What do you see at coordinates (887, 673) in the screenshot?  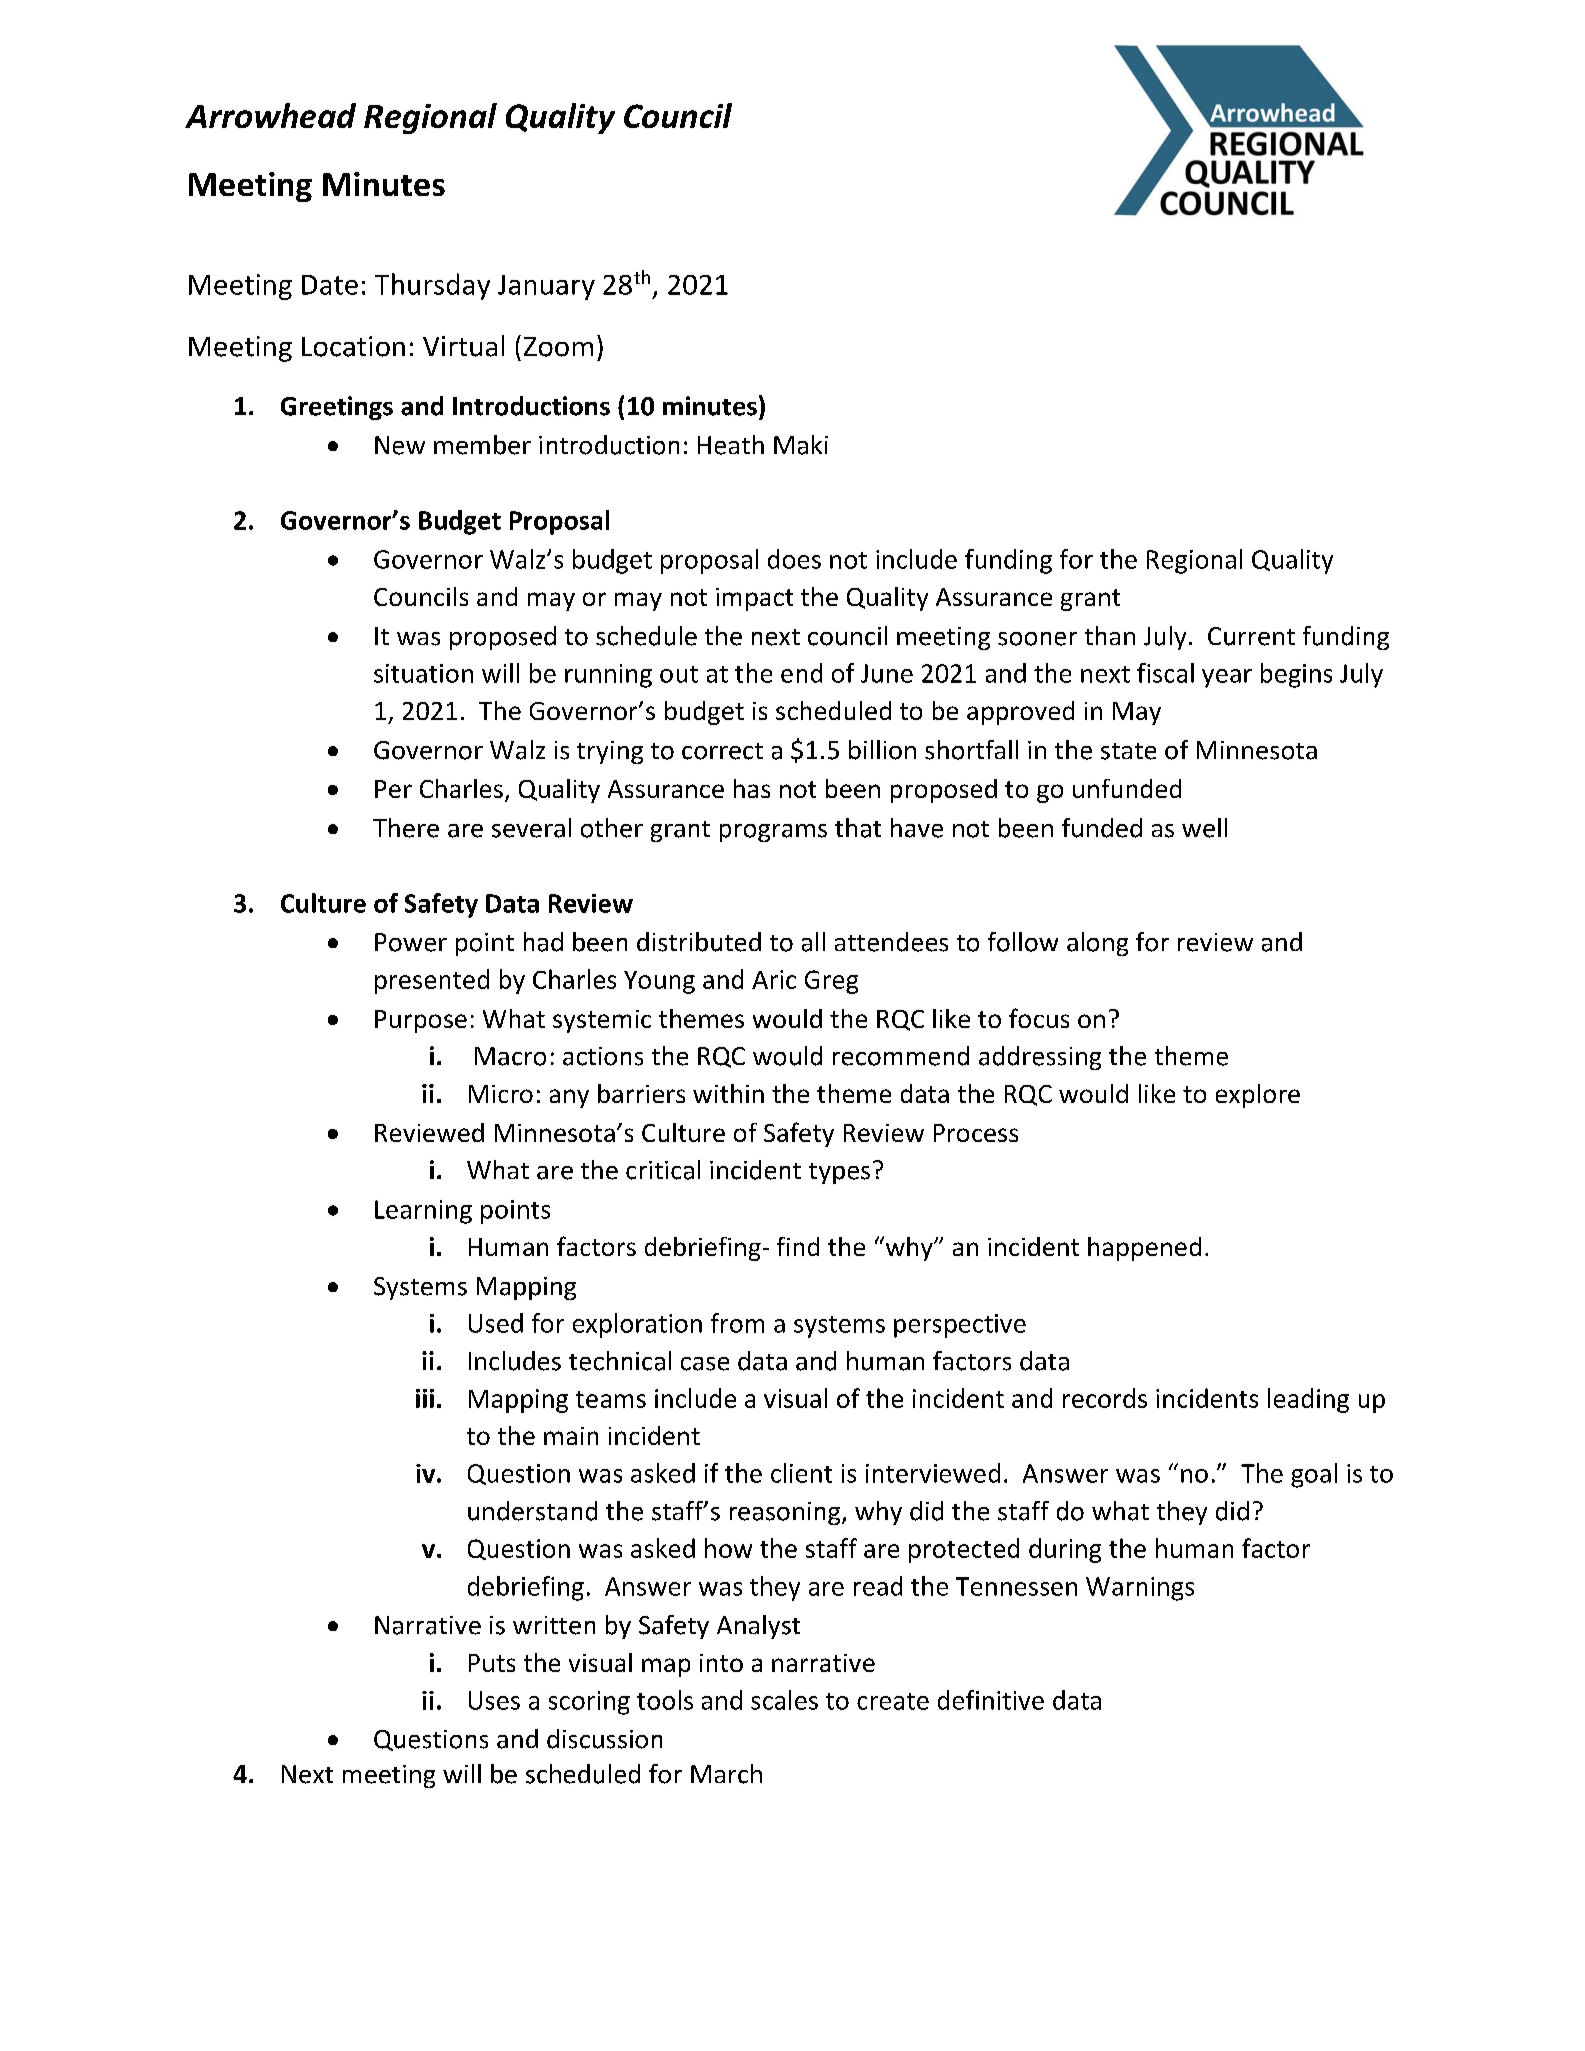 I see `June` at bounding box center [887, 673].
